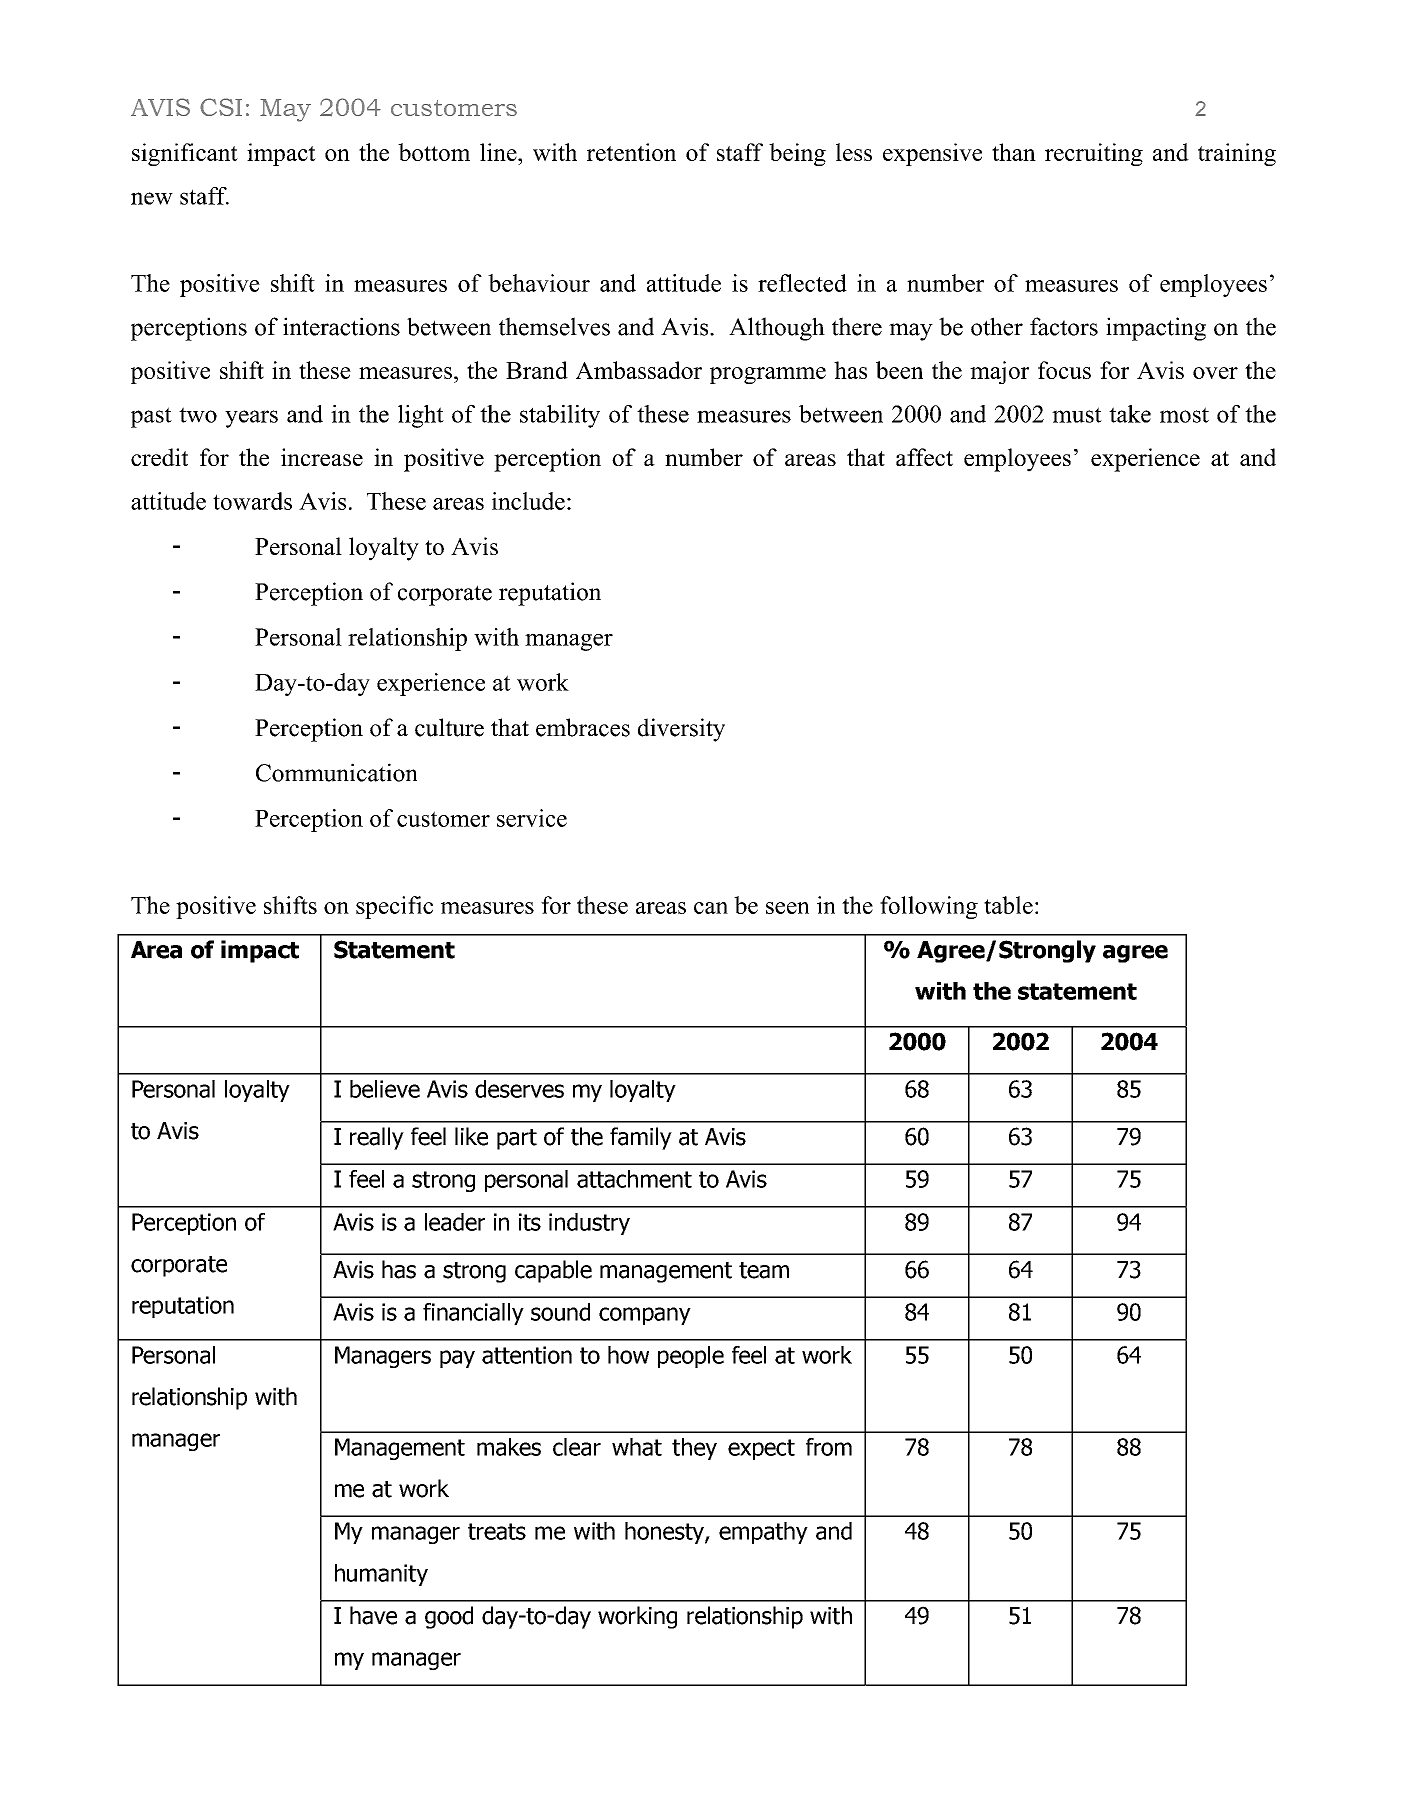 Image resolution: width=1407 pixels, height=1820 pixels. Describe the element at coordinates (787, 908) in the screenshot. I see `seen` at that location.
